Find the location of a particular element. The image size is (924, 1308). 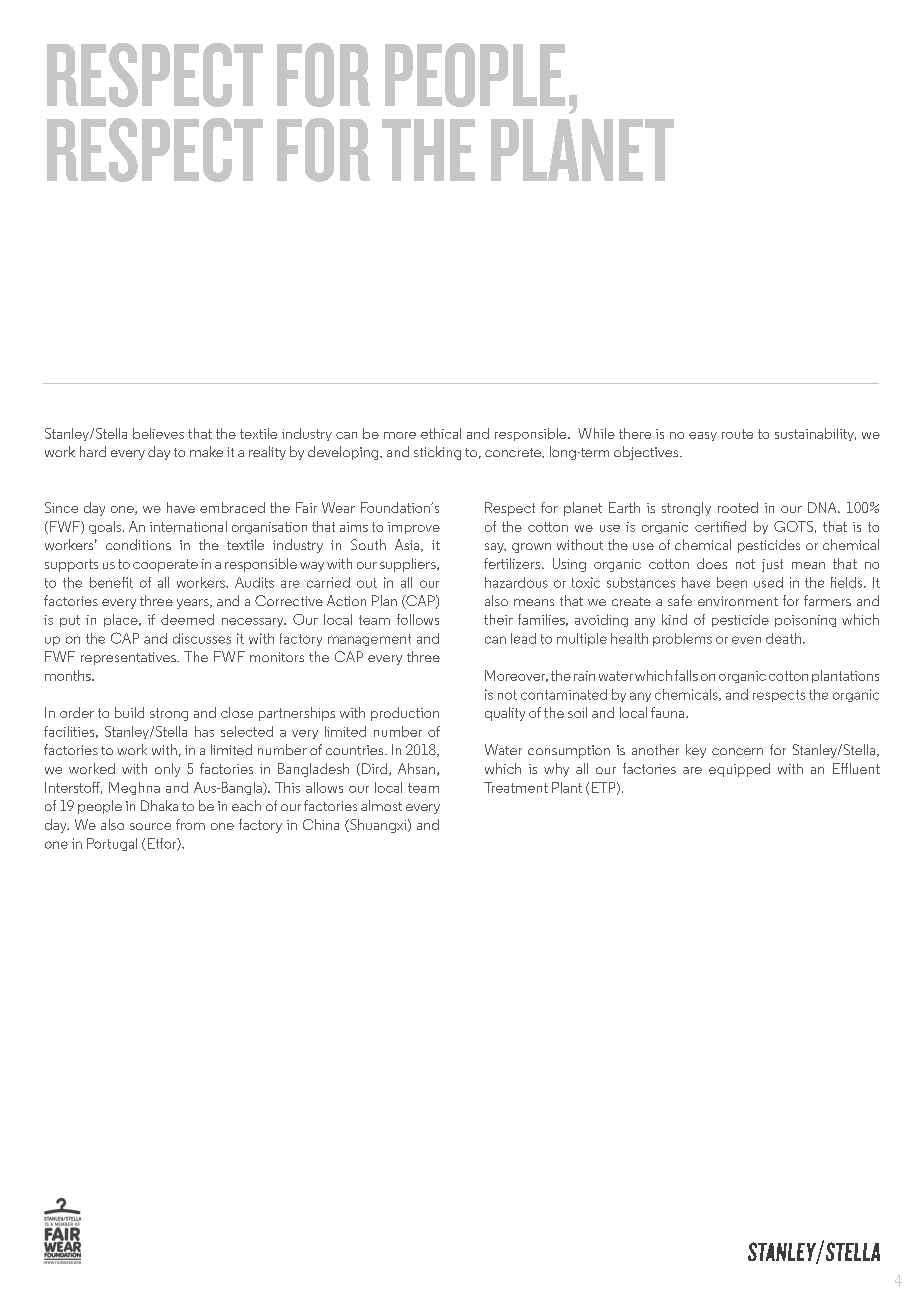

almost is located at coordinates (381, 805).
